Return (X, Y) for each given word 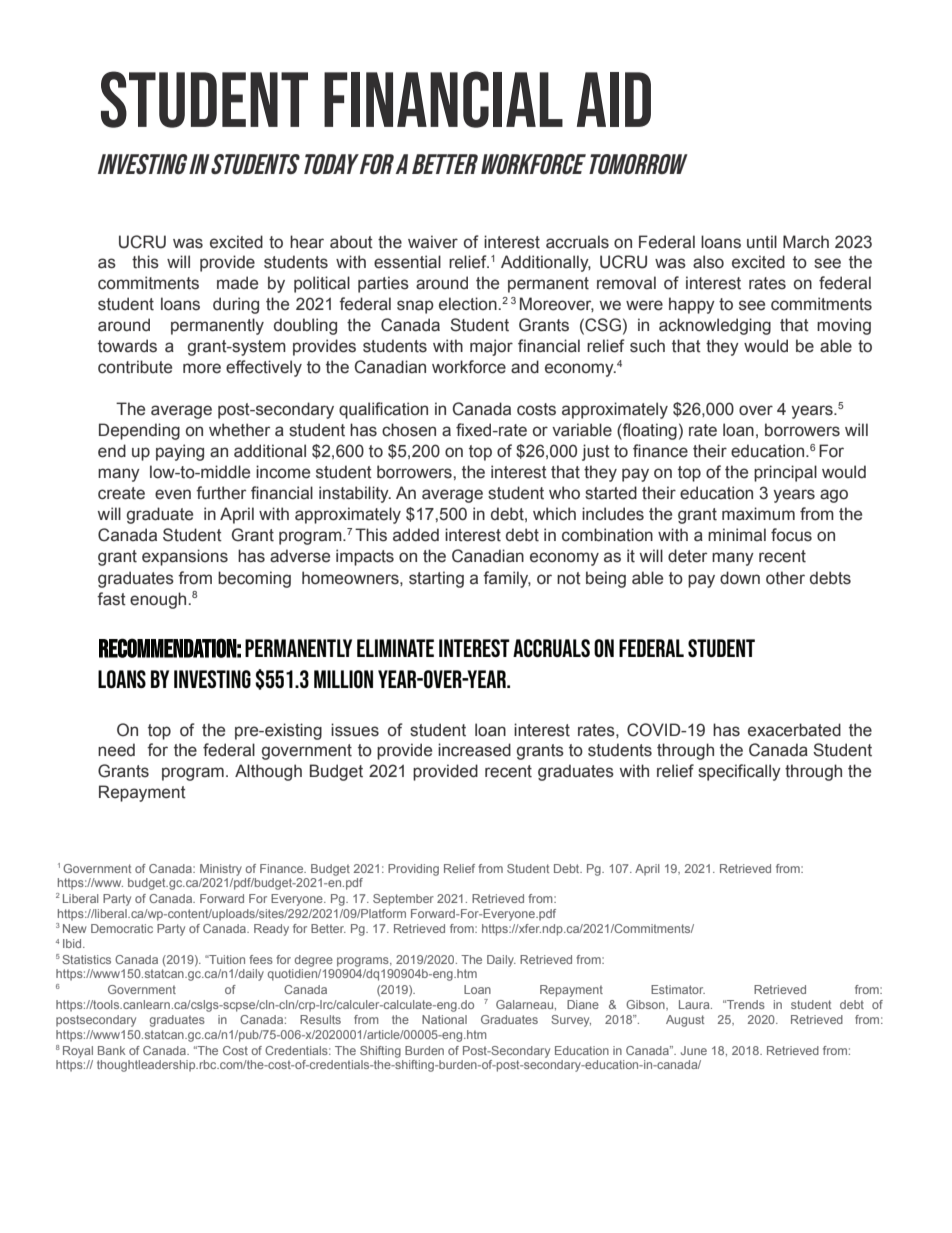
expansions (185, 557)
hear (307, 242)
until (762, 242)
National (444, 1019)
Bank (111, 1050)
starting (436, 579)
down (740, 578)
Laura (695, 1004)
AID (614, 99)
